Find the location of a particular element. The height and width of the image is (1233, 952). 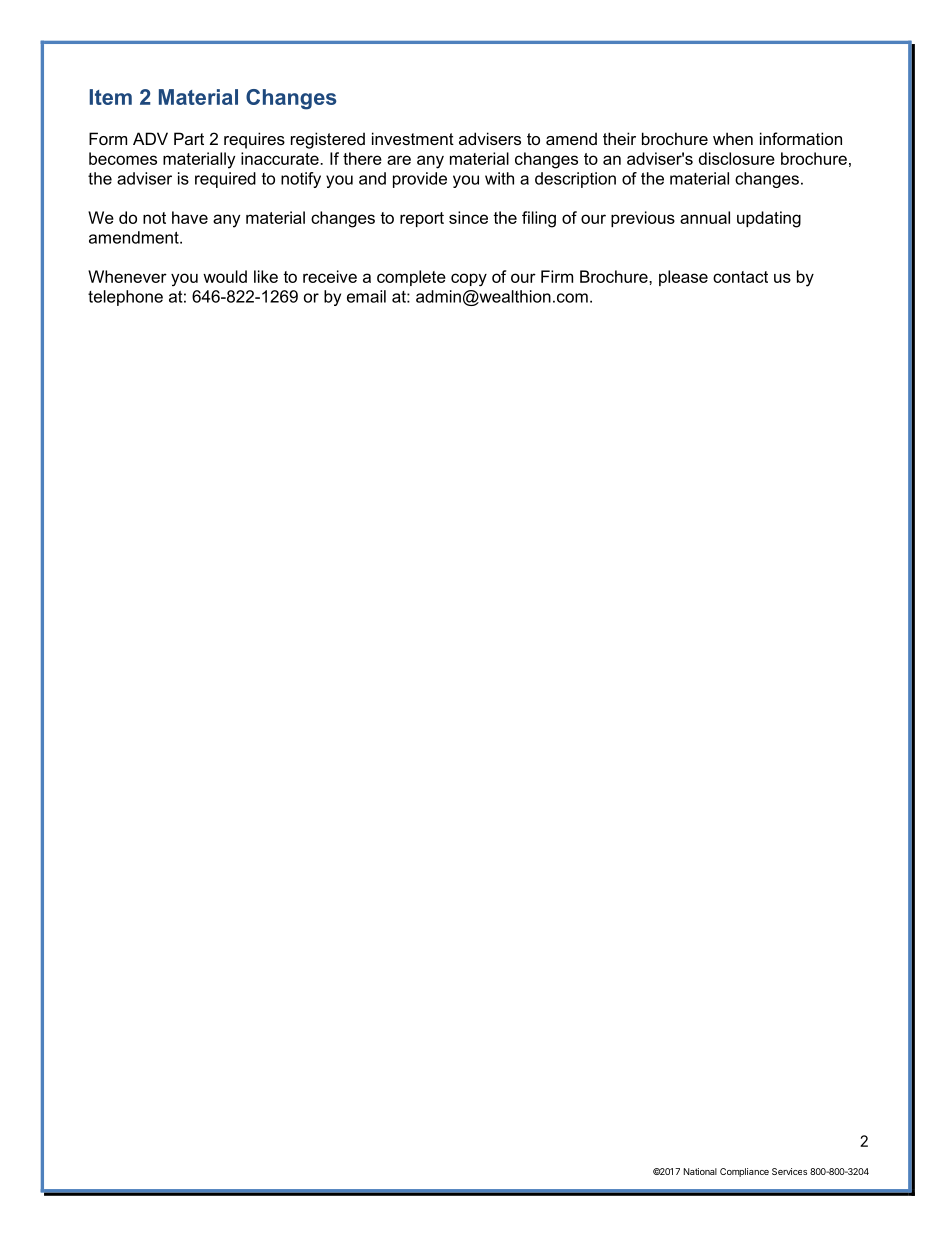

Firm is located at coordinates (557, 276).
